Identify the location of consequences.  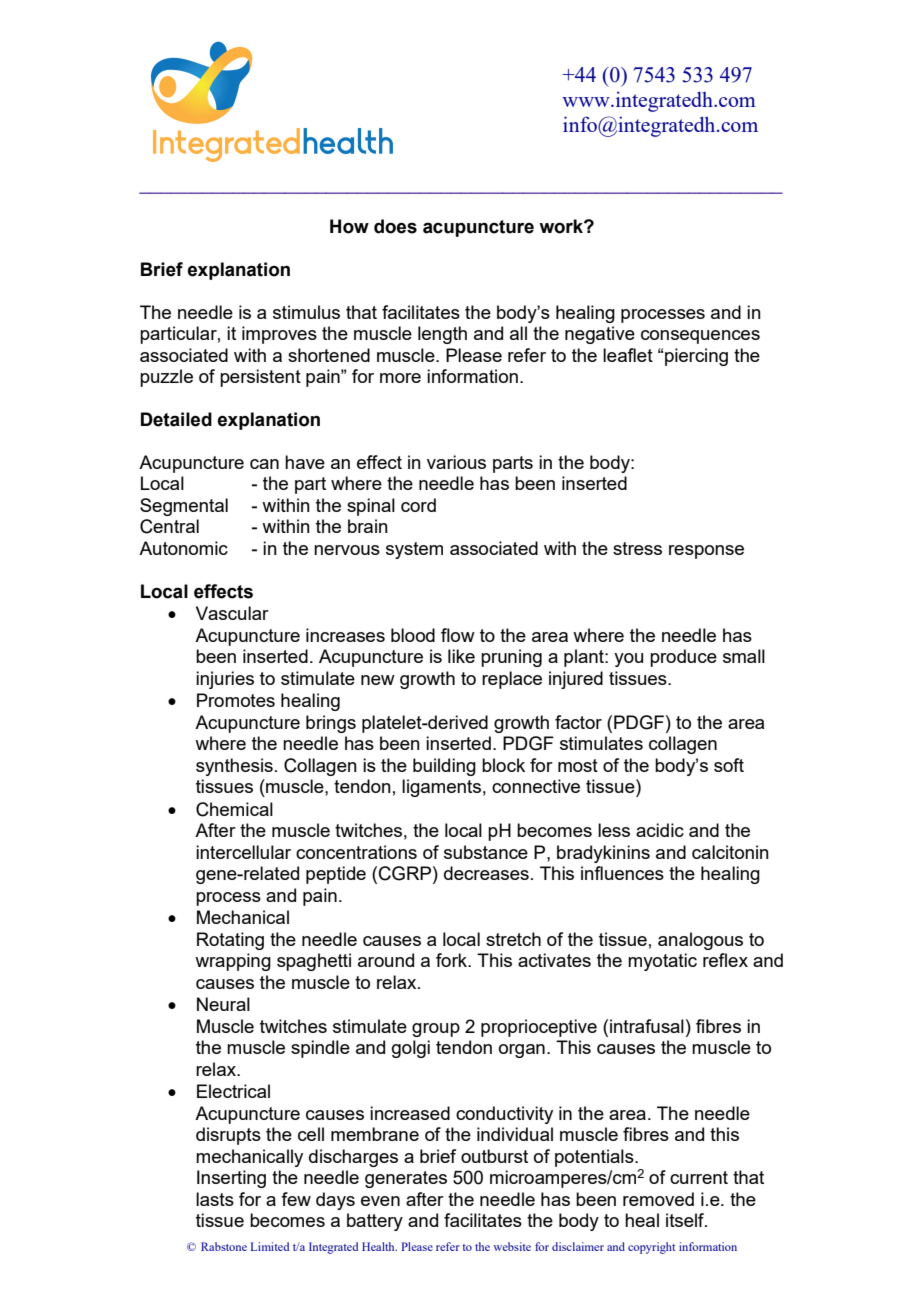
(700, 337).
